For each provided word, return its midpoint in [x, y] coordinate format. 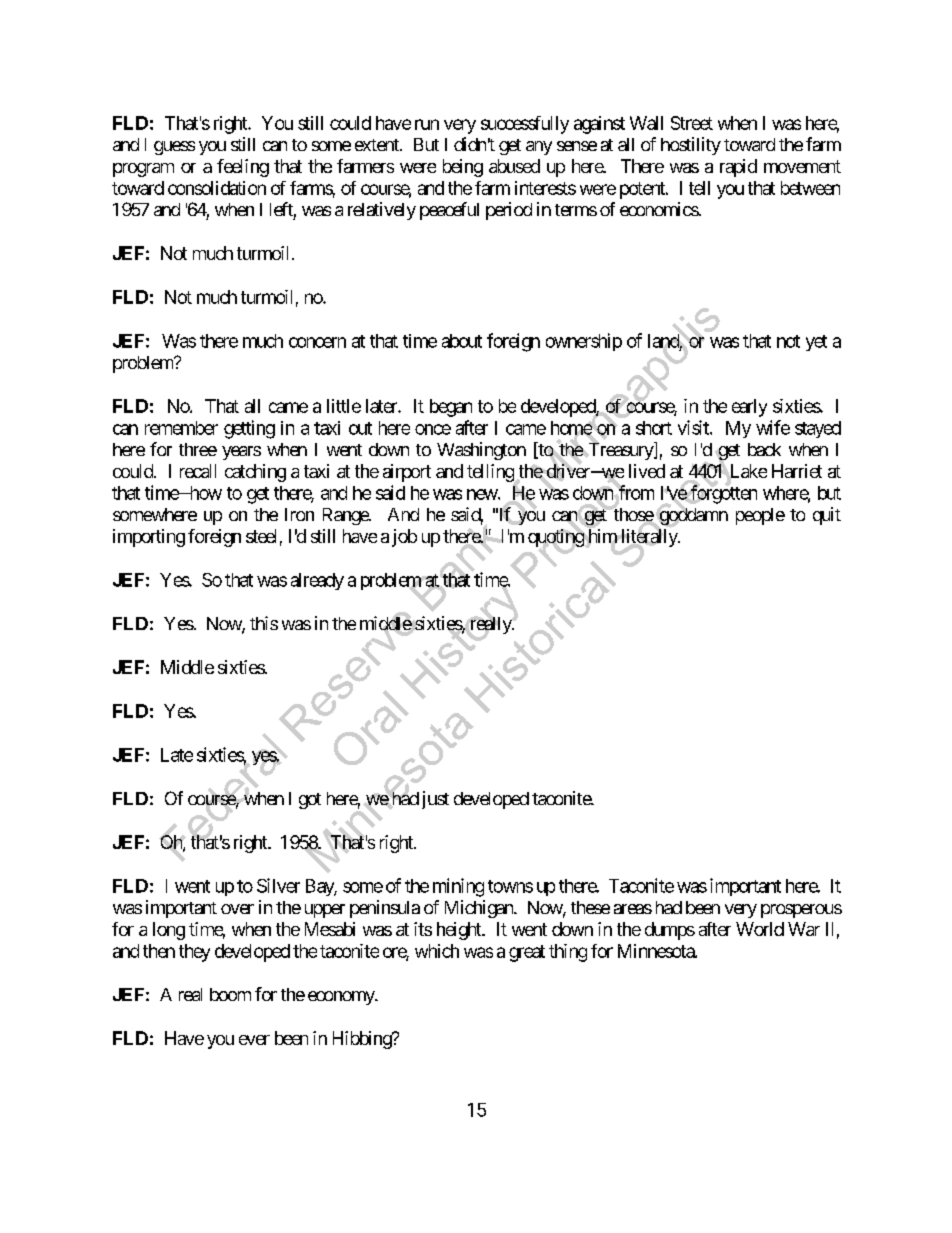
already [317, 581]
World [760, 929]
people [760, 516]
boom [230, 994]
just [435, 800]
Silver [278, 885]
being [463, 168]
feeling [243, 168]
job [404, 538]
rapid [738, 168]
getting [249, 429]
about [462, 341]
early [749, 408]
